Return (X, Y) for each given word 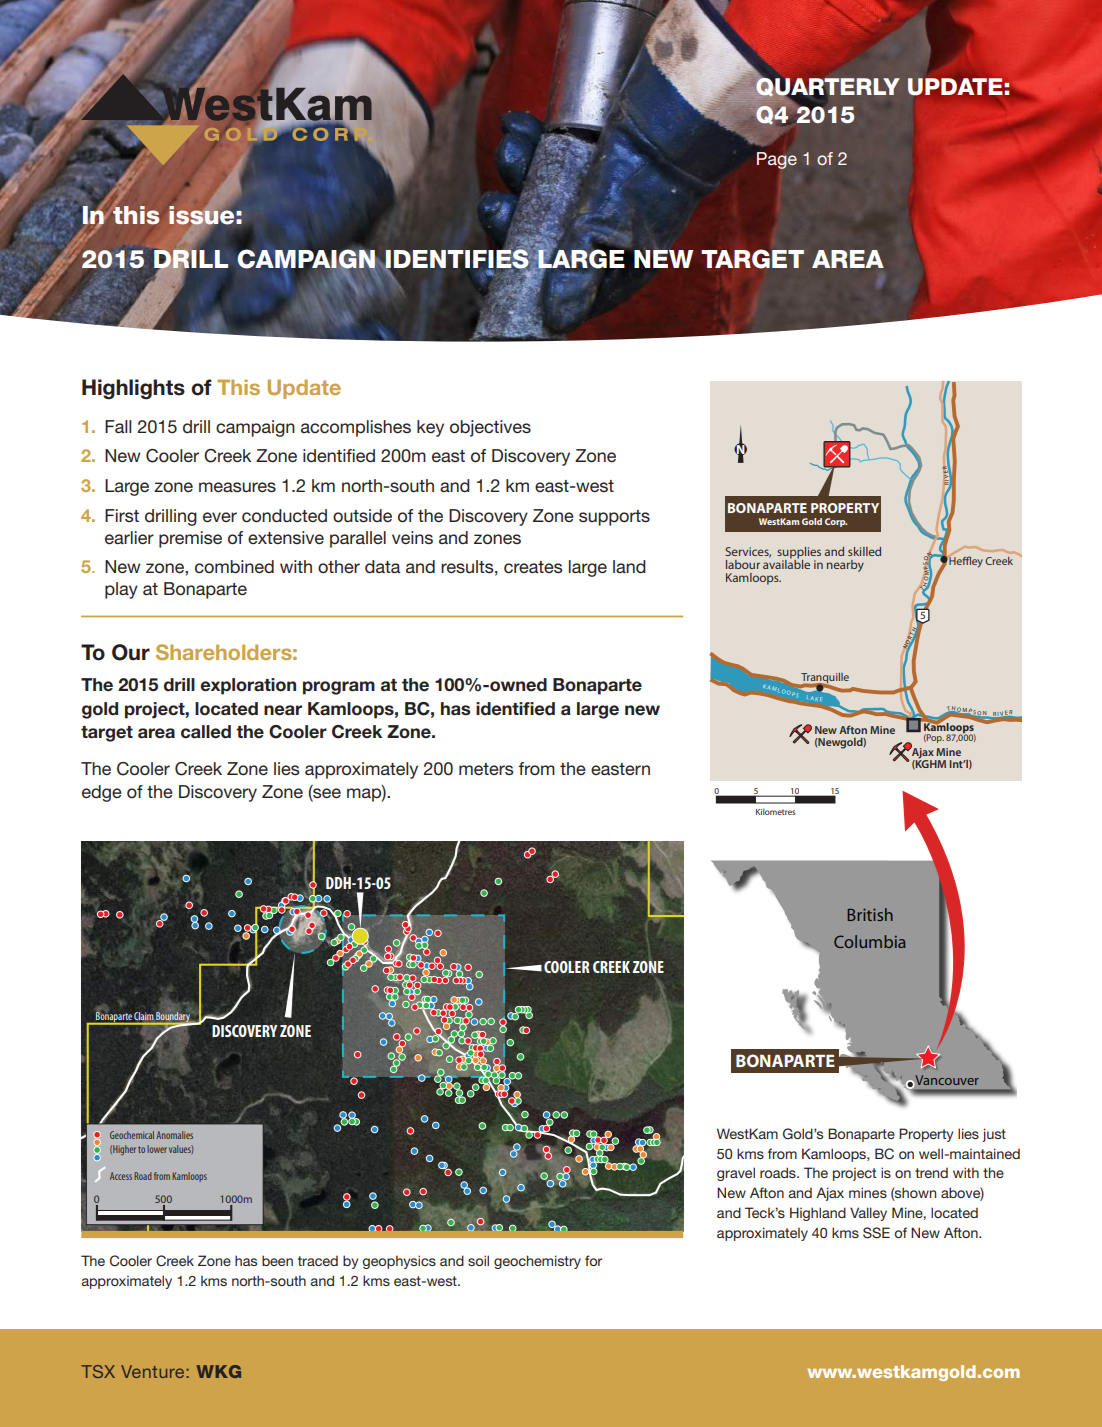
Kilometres (776, 811)
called (206, 732)
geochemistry (537, 1262)
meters (486, 769)
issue (201, 215)
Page (777, 160)
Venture (152, 1371)
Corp (836, 522)
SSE (876, 1233)
